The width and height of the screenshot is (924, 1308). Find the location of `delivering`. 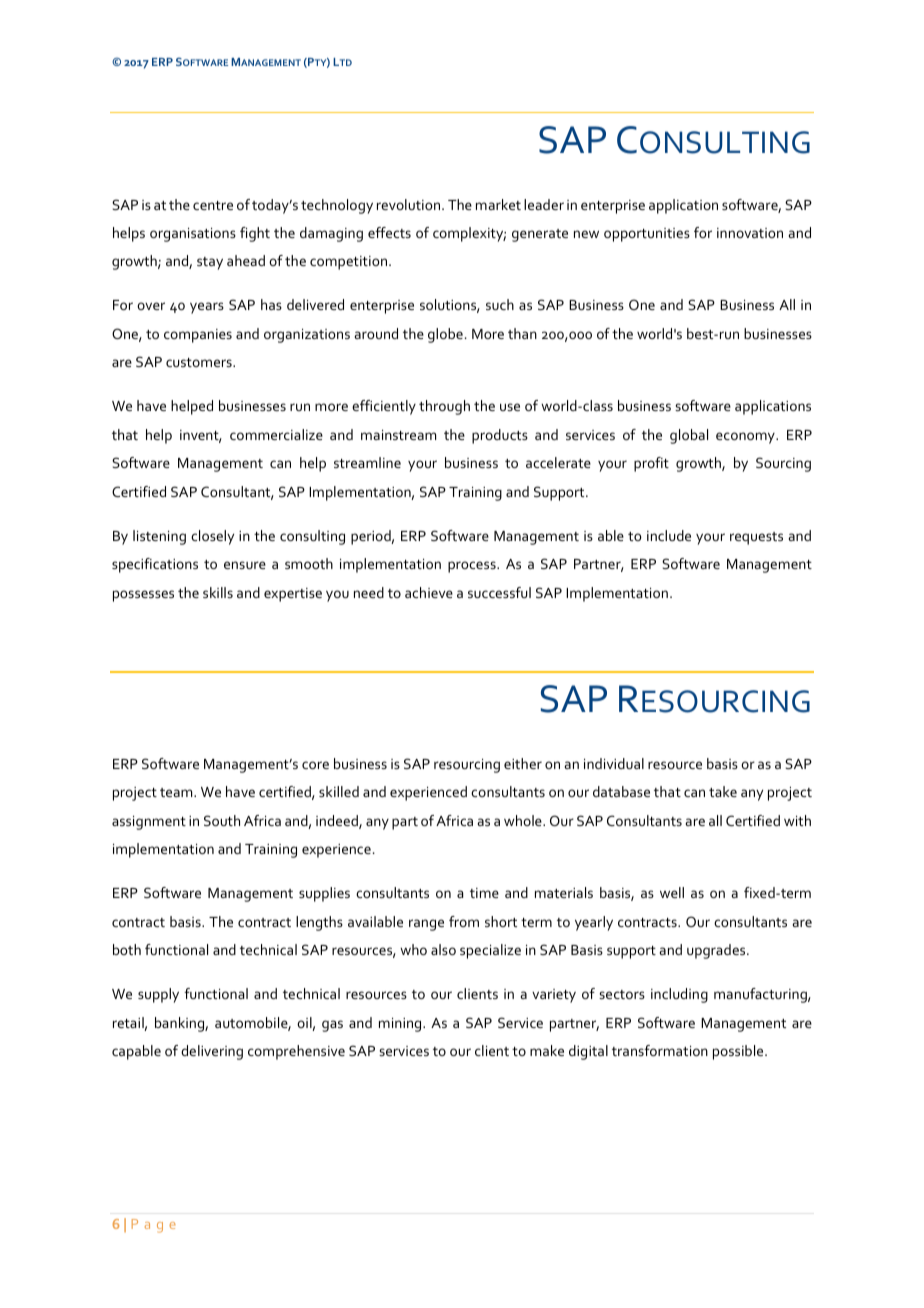

delivering is located at coordinates (212, 1052).
